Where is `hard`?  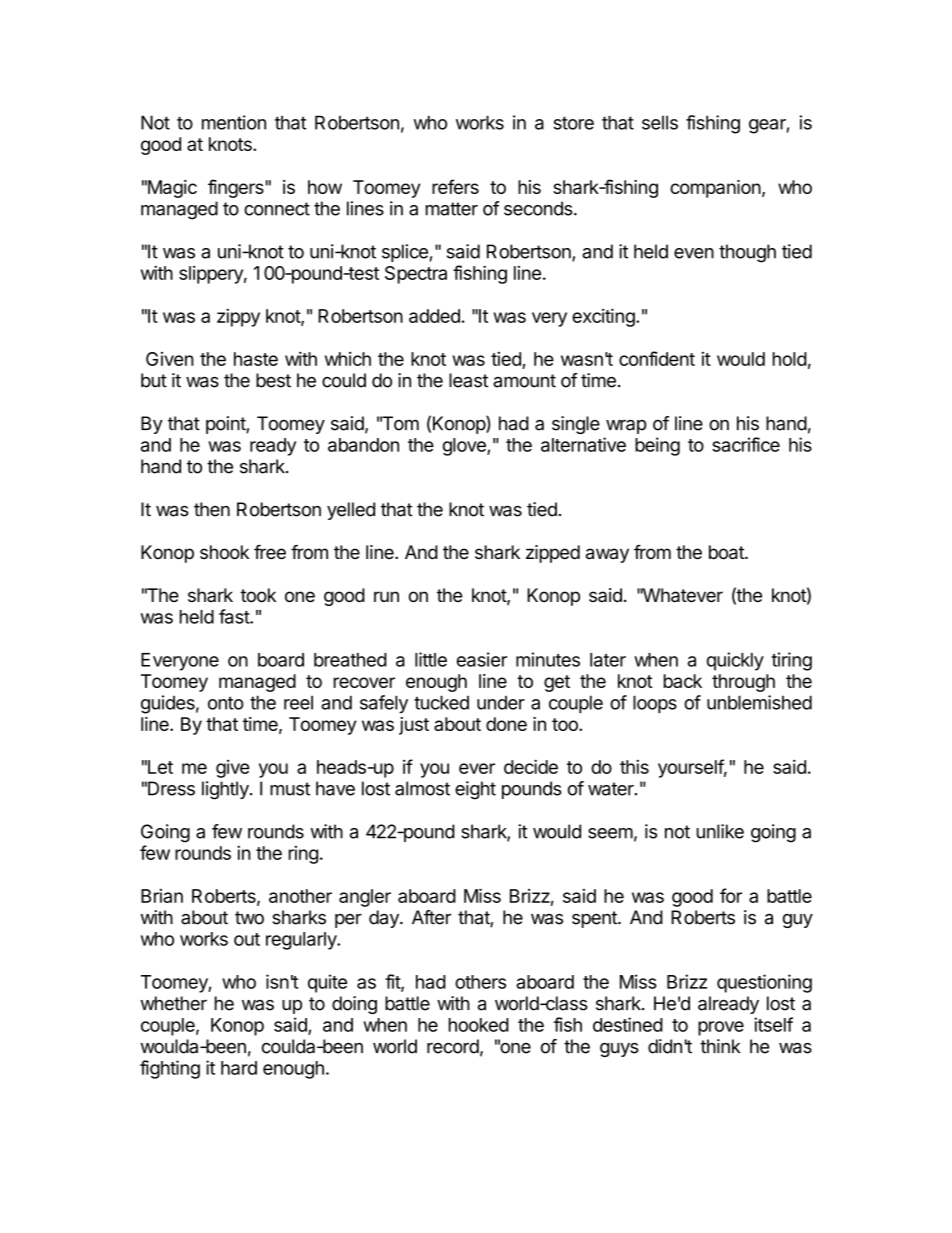
hard is located at coordinates (239, 1068).
